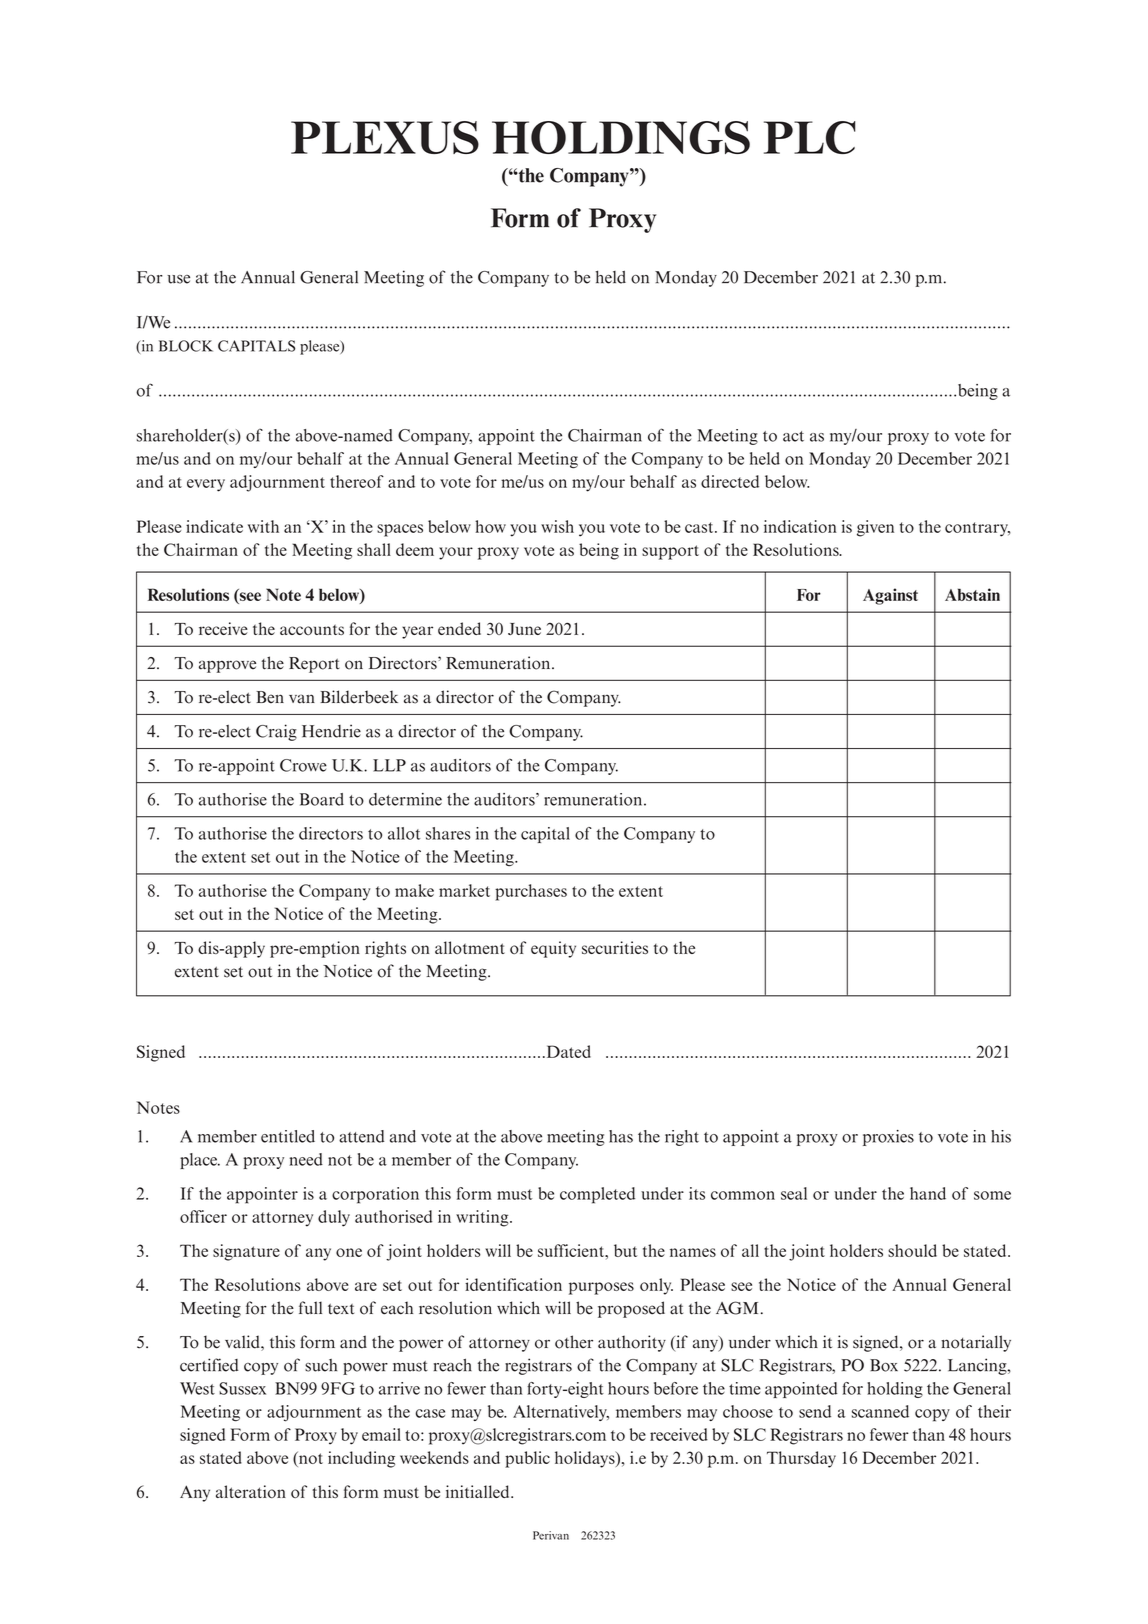 The width and height of the image is (1148, 1624). What do you see at coordinates (312, 630) in the image?
I see `accounts` at bounding box center [312, 630].
